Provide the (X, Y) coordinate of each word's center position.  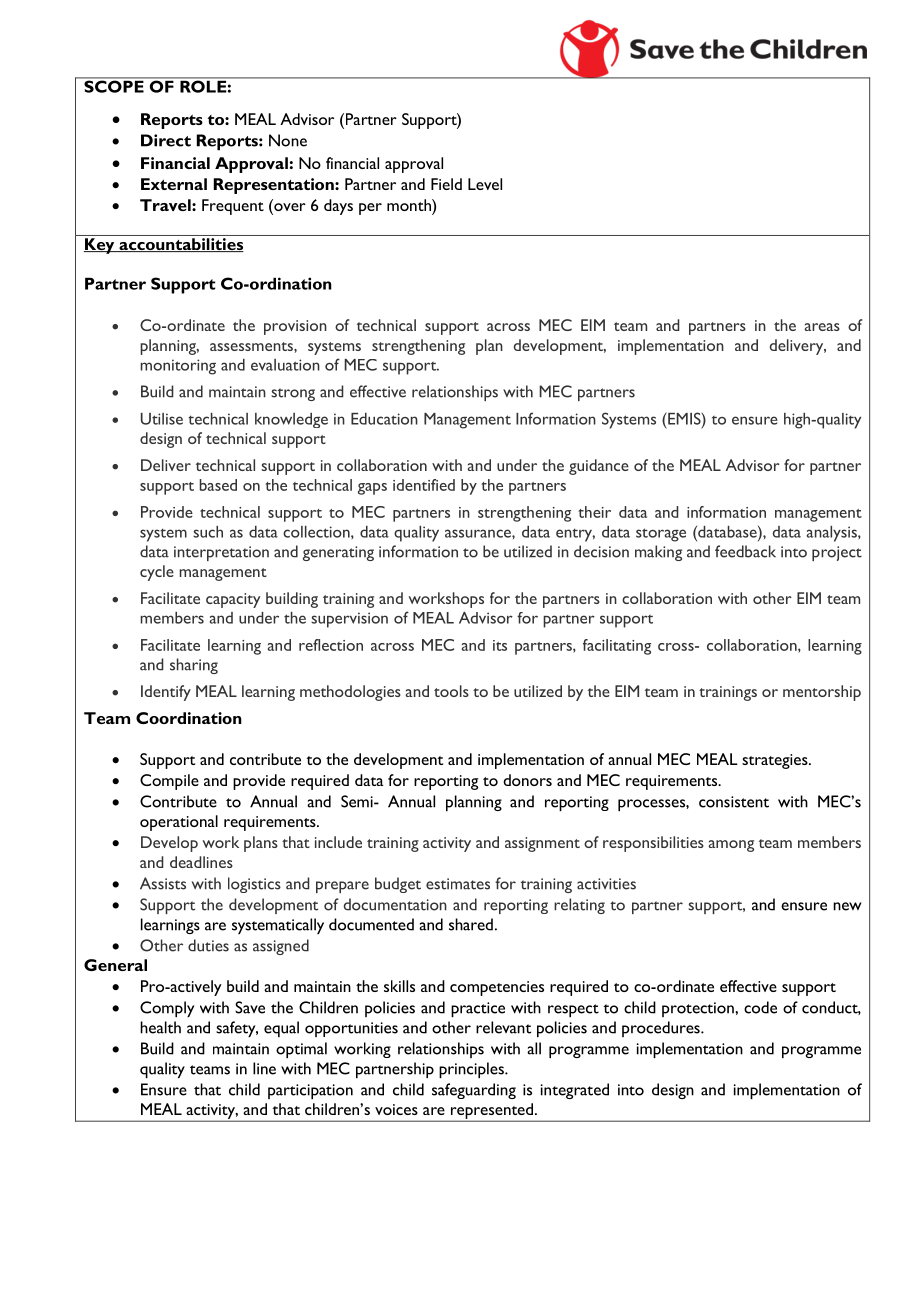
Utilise (162, 419)
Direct (166, 140)
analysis (832, 534)
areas (822, 327)
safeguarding (474, 1091)
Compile (169, 782)
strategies (776, 761)
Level (485, 184)
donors (527, 780)
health (160, 1027)
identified (424, 485)
